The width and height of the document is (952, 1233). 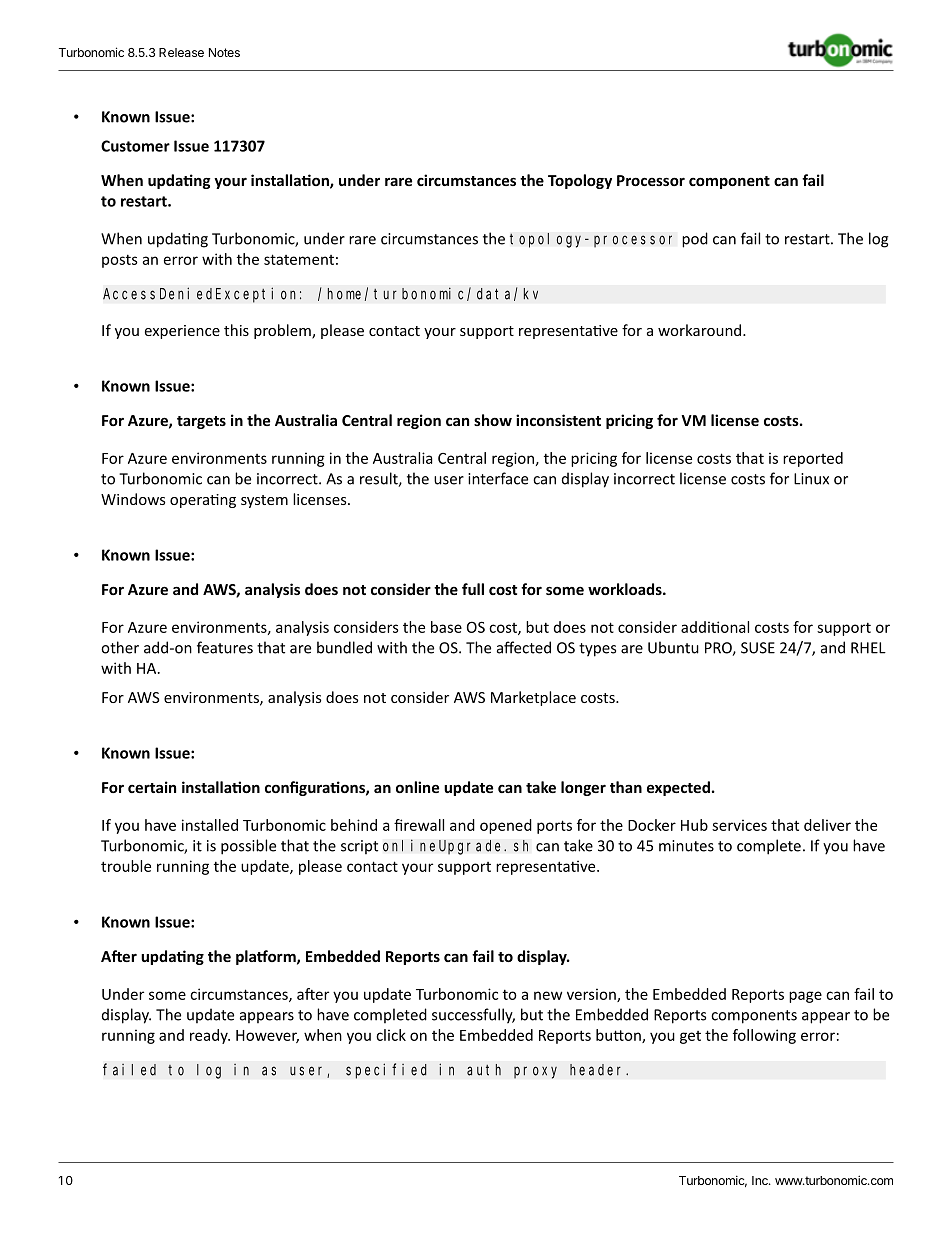 What do you see at coordinates (225, 647) in the document?
I see `features` at bounding box center [225, 647].
